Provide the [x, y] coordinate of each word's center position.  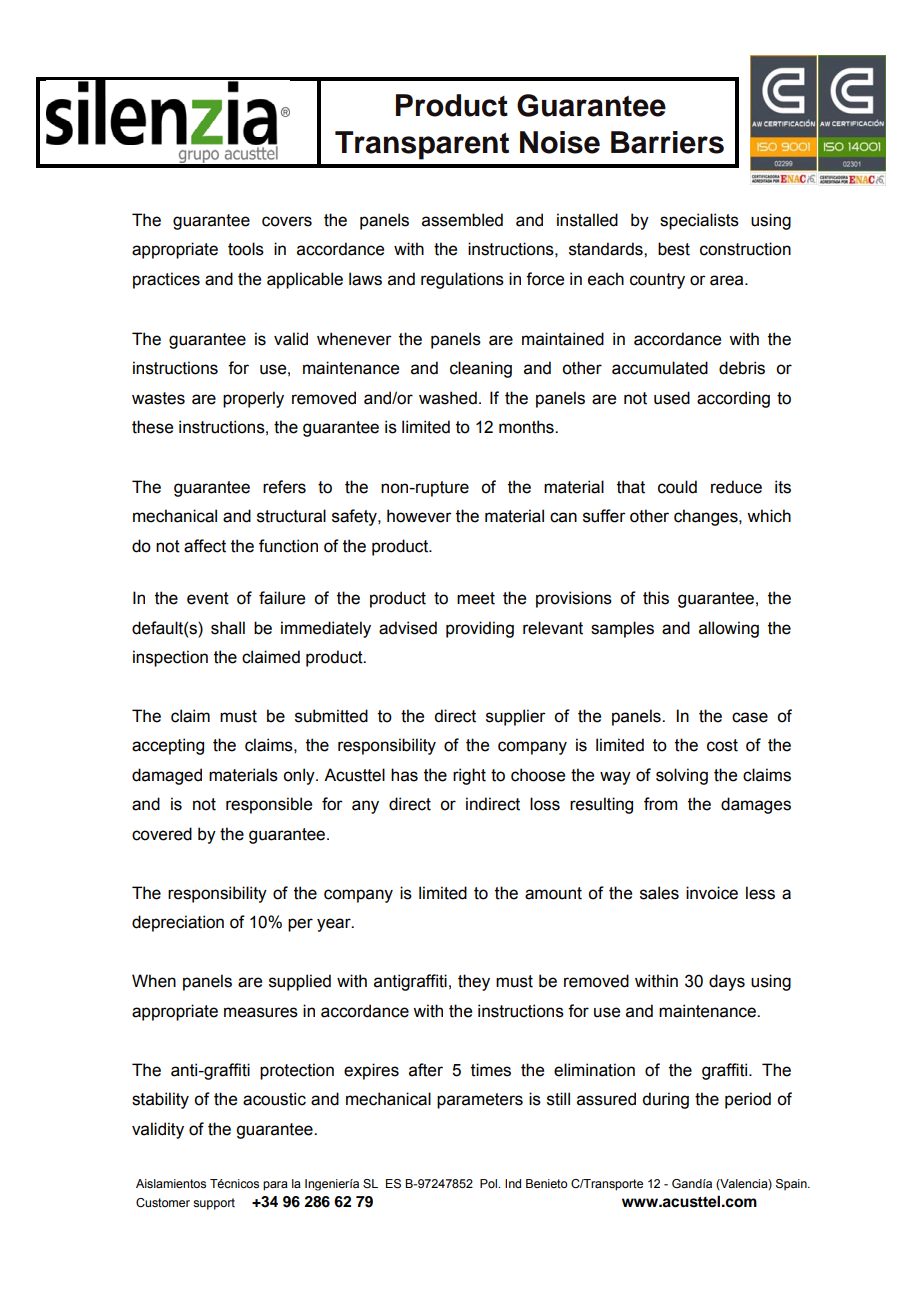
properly [253, 399]
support [214, 1204]
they [474, 982]
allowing [729, 629]
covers [287, 221]
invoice [712, 893]
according [733, 399]
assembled [462, 220]
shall [228, 628]
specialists [699, 221]
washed [448, 398]
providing [480, 629]
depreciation [178, 923]
